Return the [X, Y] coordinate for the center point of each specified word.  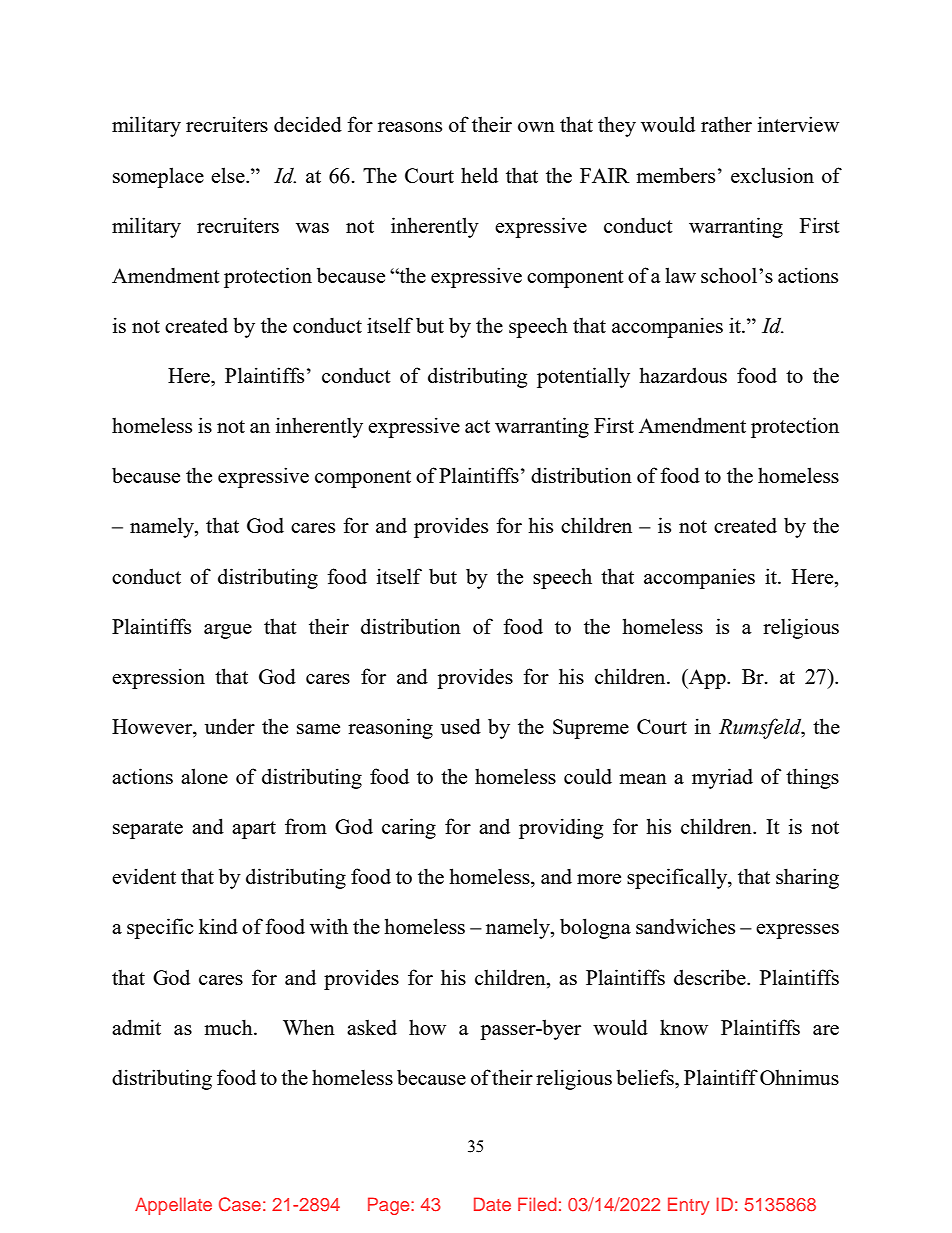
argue [228, 631]
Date [492, 1204]
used [461, 726]
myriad [722, 778]
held [479, 175]
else [229, 175]
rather [726, 124]
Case [240, 1204]
